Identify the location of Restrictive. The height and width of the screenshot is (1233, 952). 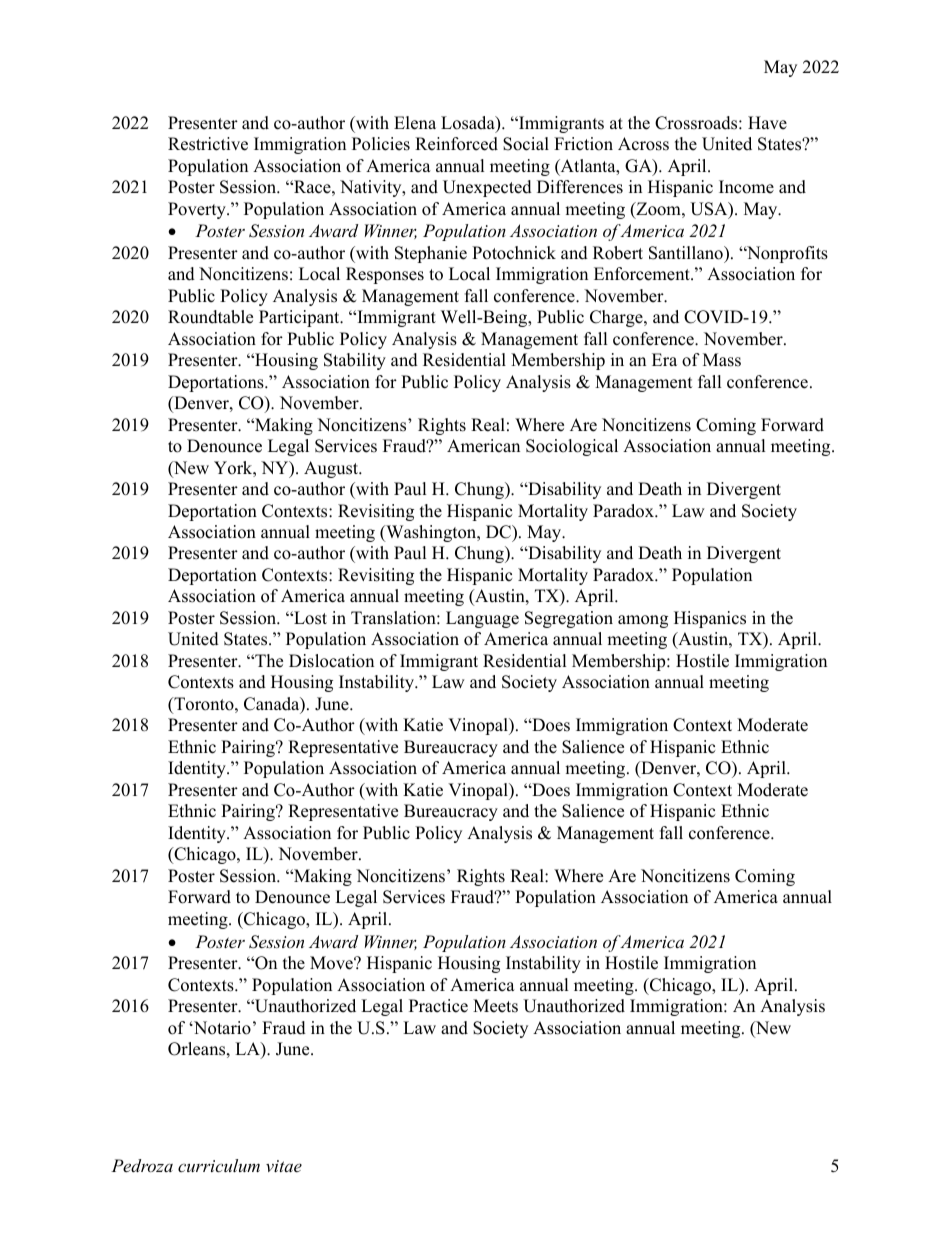
(208, 144).
